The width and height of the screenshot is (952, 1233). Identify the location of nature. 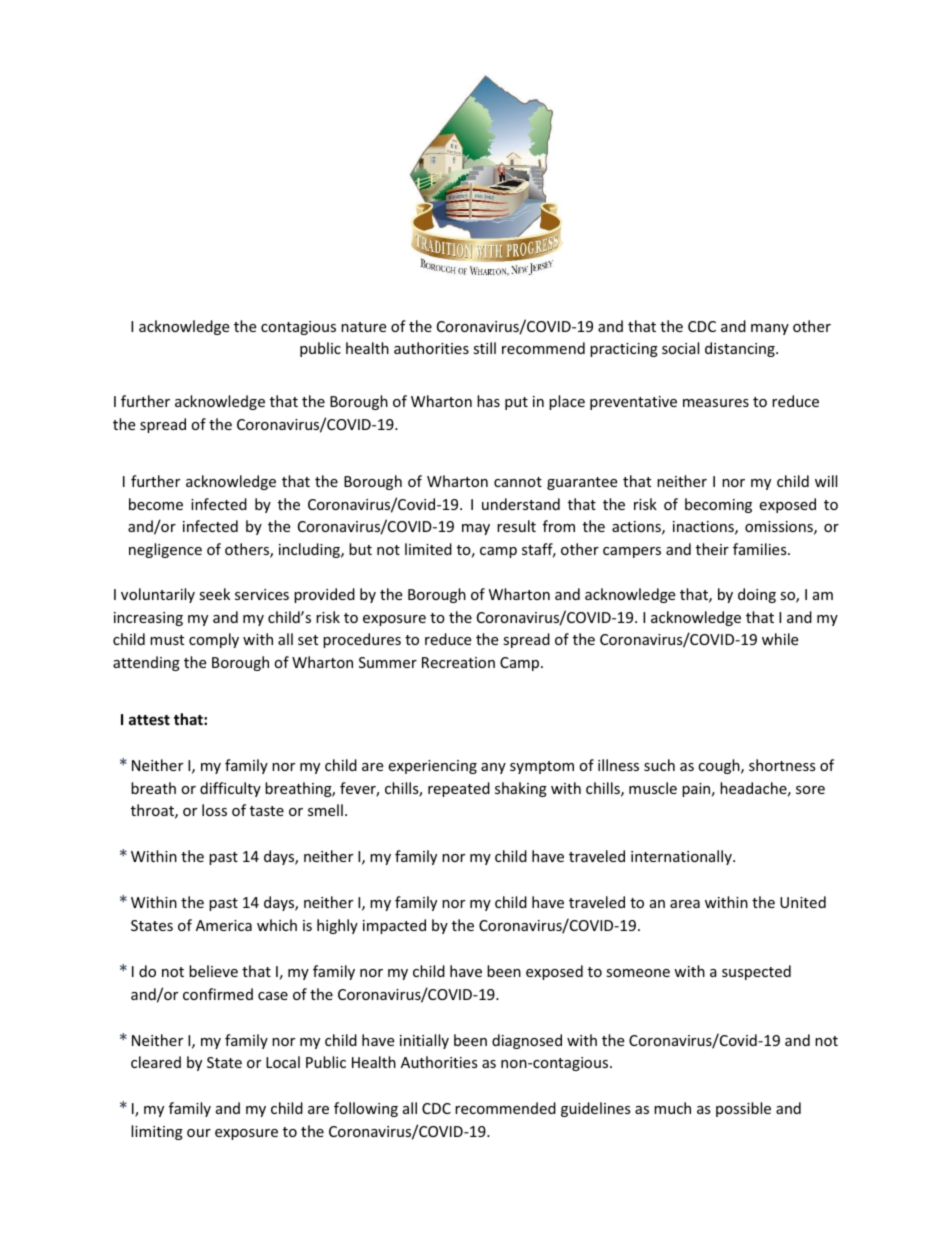
(363, 327).
